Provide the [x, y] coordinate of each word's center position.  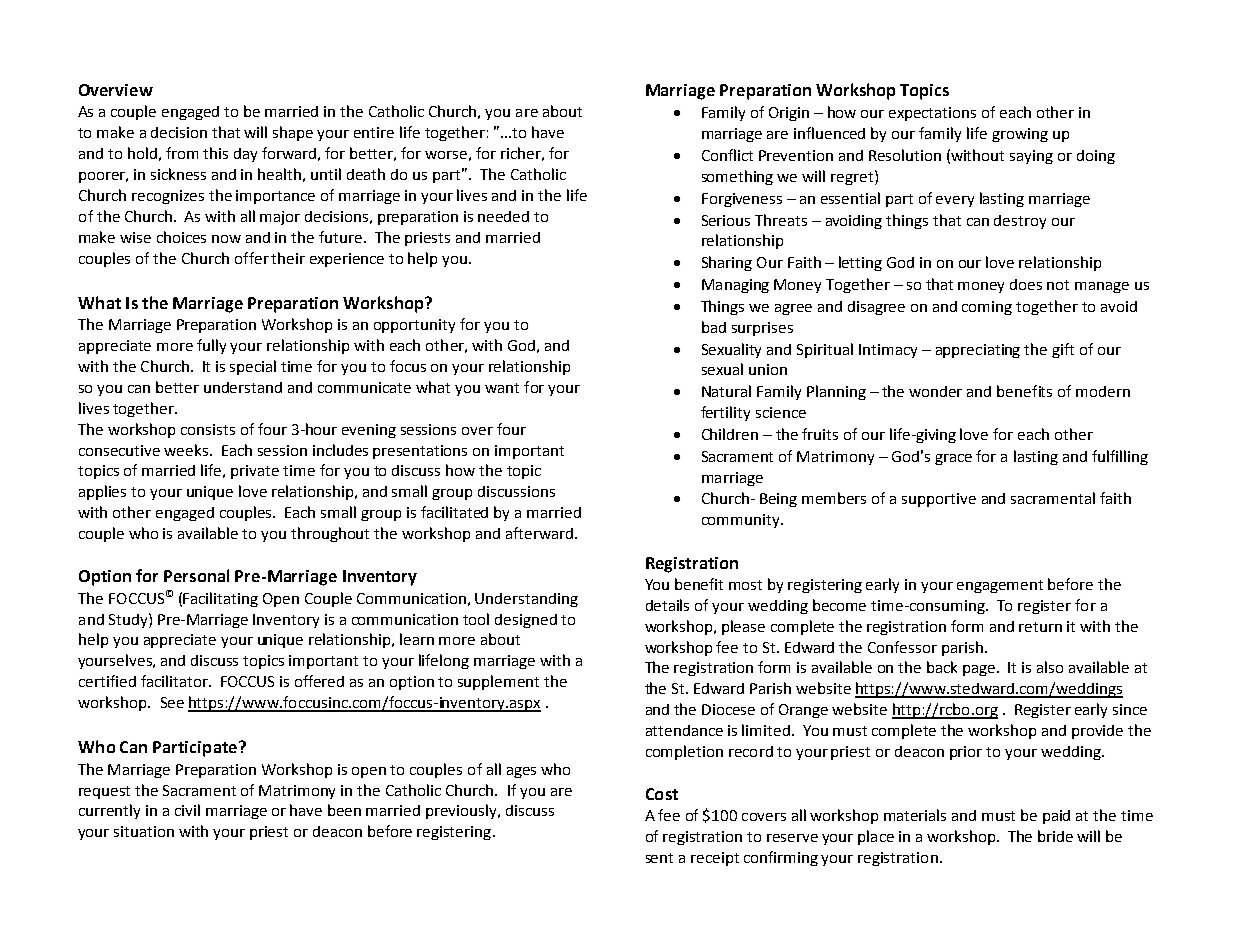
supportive [939, 500]
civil [187, 810]
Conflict [727, 155]
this [215, 153]
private [255, 472]
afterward [539, 533]
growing [1020, 135]
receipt [715, 859]
